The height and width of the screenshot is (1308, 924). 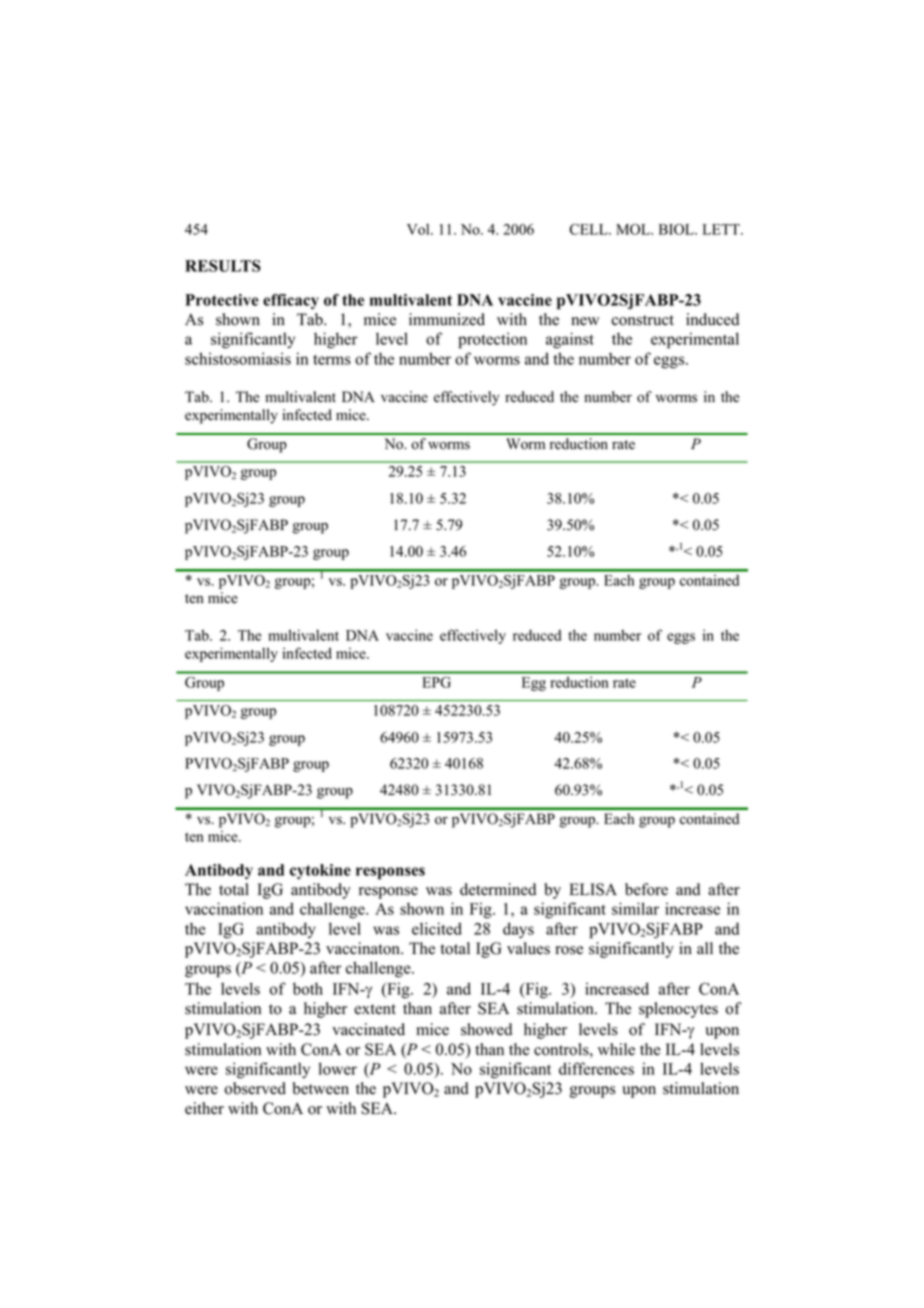 What do you see at coordinates (223, 266) in the screenshot?
I see `RESULTS` at bounding box center [223, 266].
